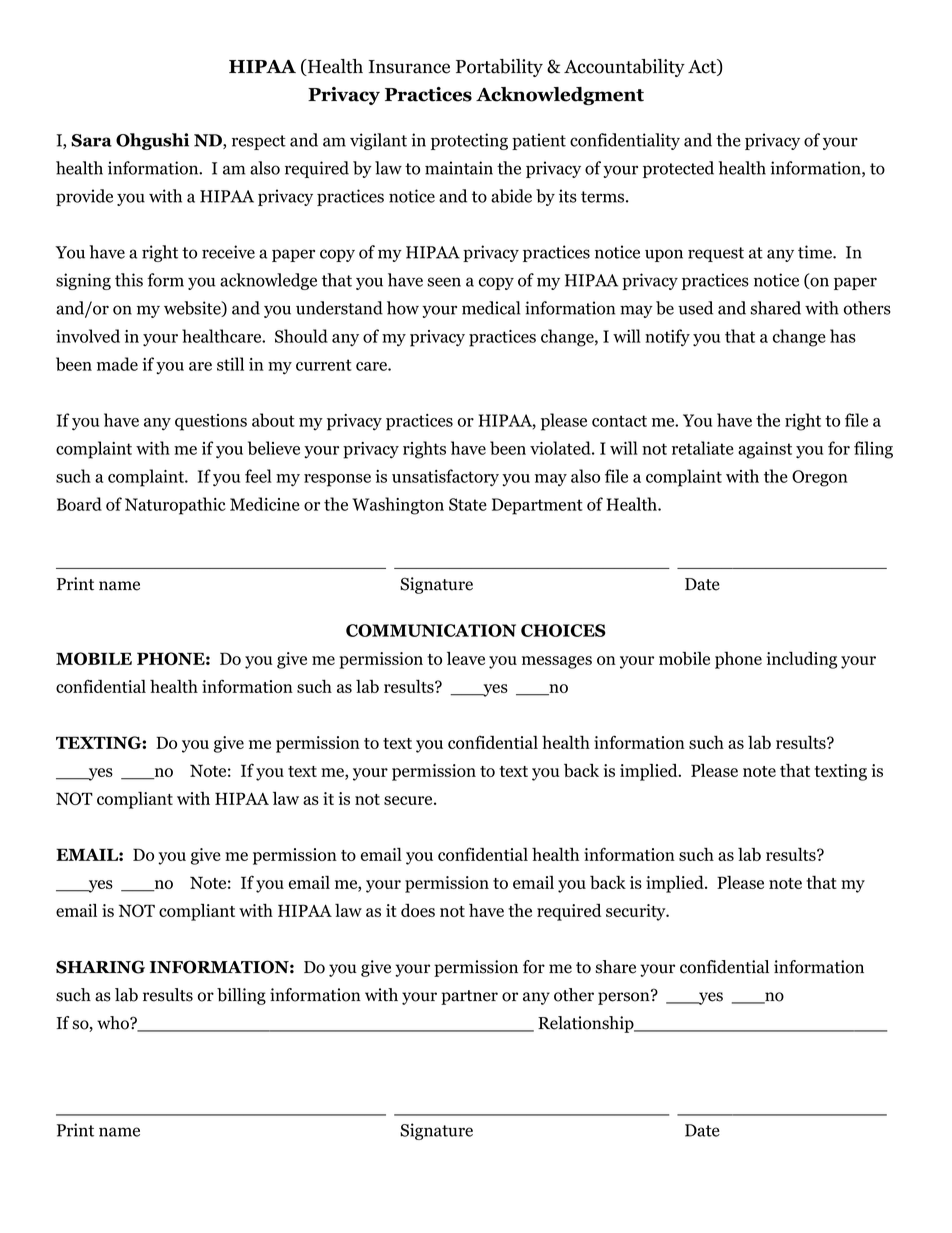 The height and width of the image is (1233, 952). Describe the element at coordinates (129, 280) in the image. I see `this` at that location.
